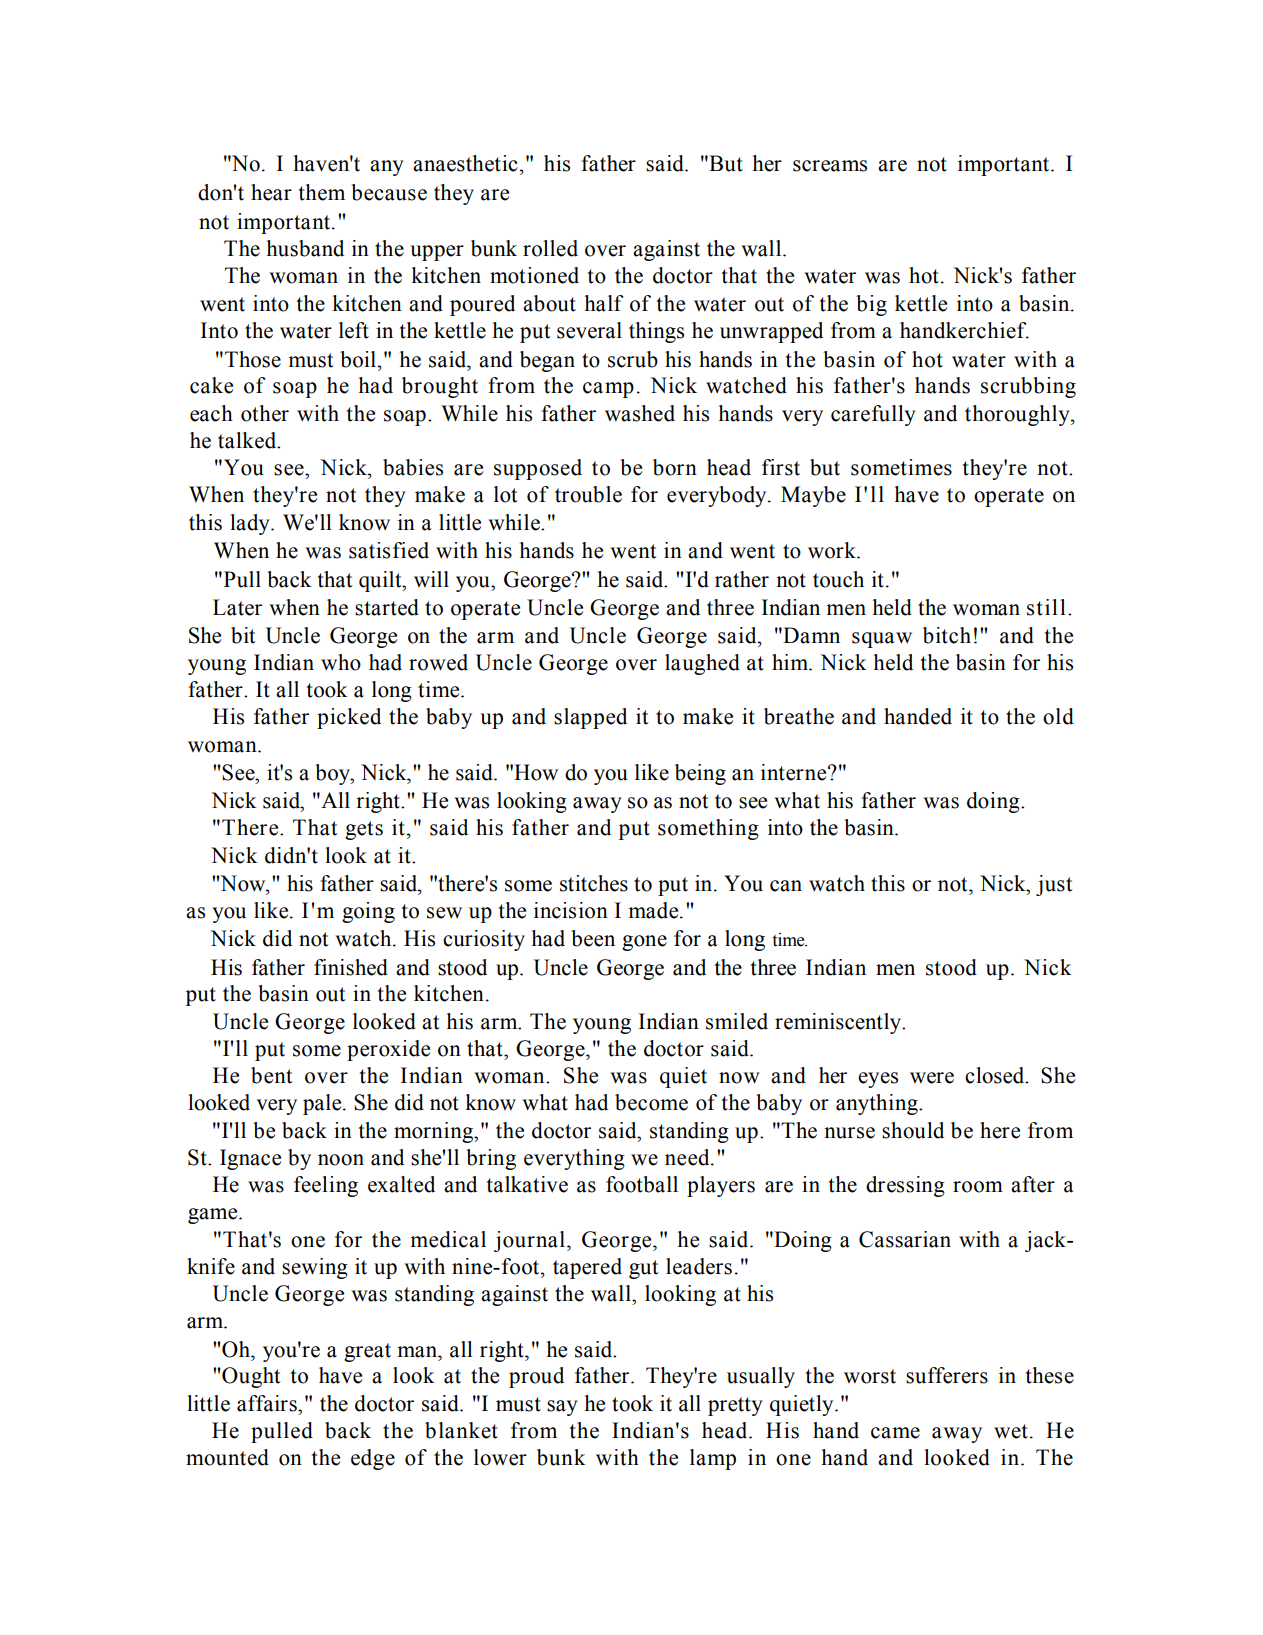  Describe the element at coordinates (323, 1104) in the screenshot. I see `pale` at that location.
